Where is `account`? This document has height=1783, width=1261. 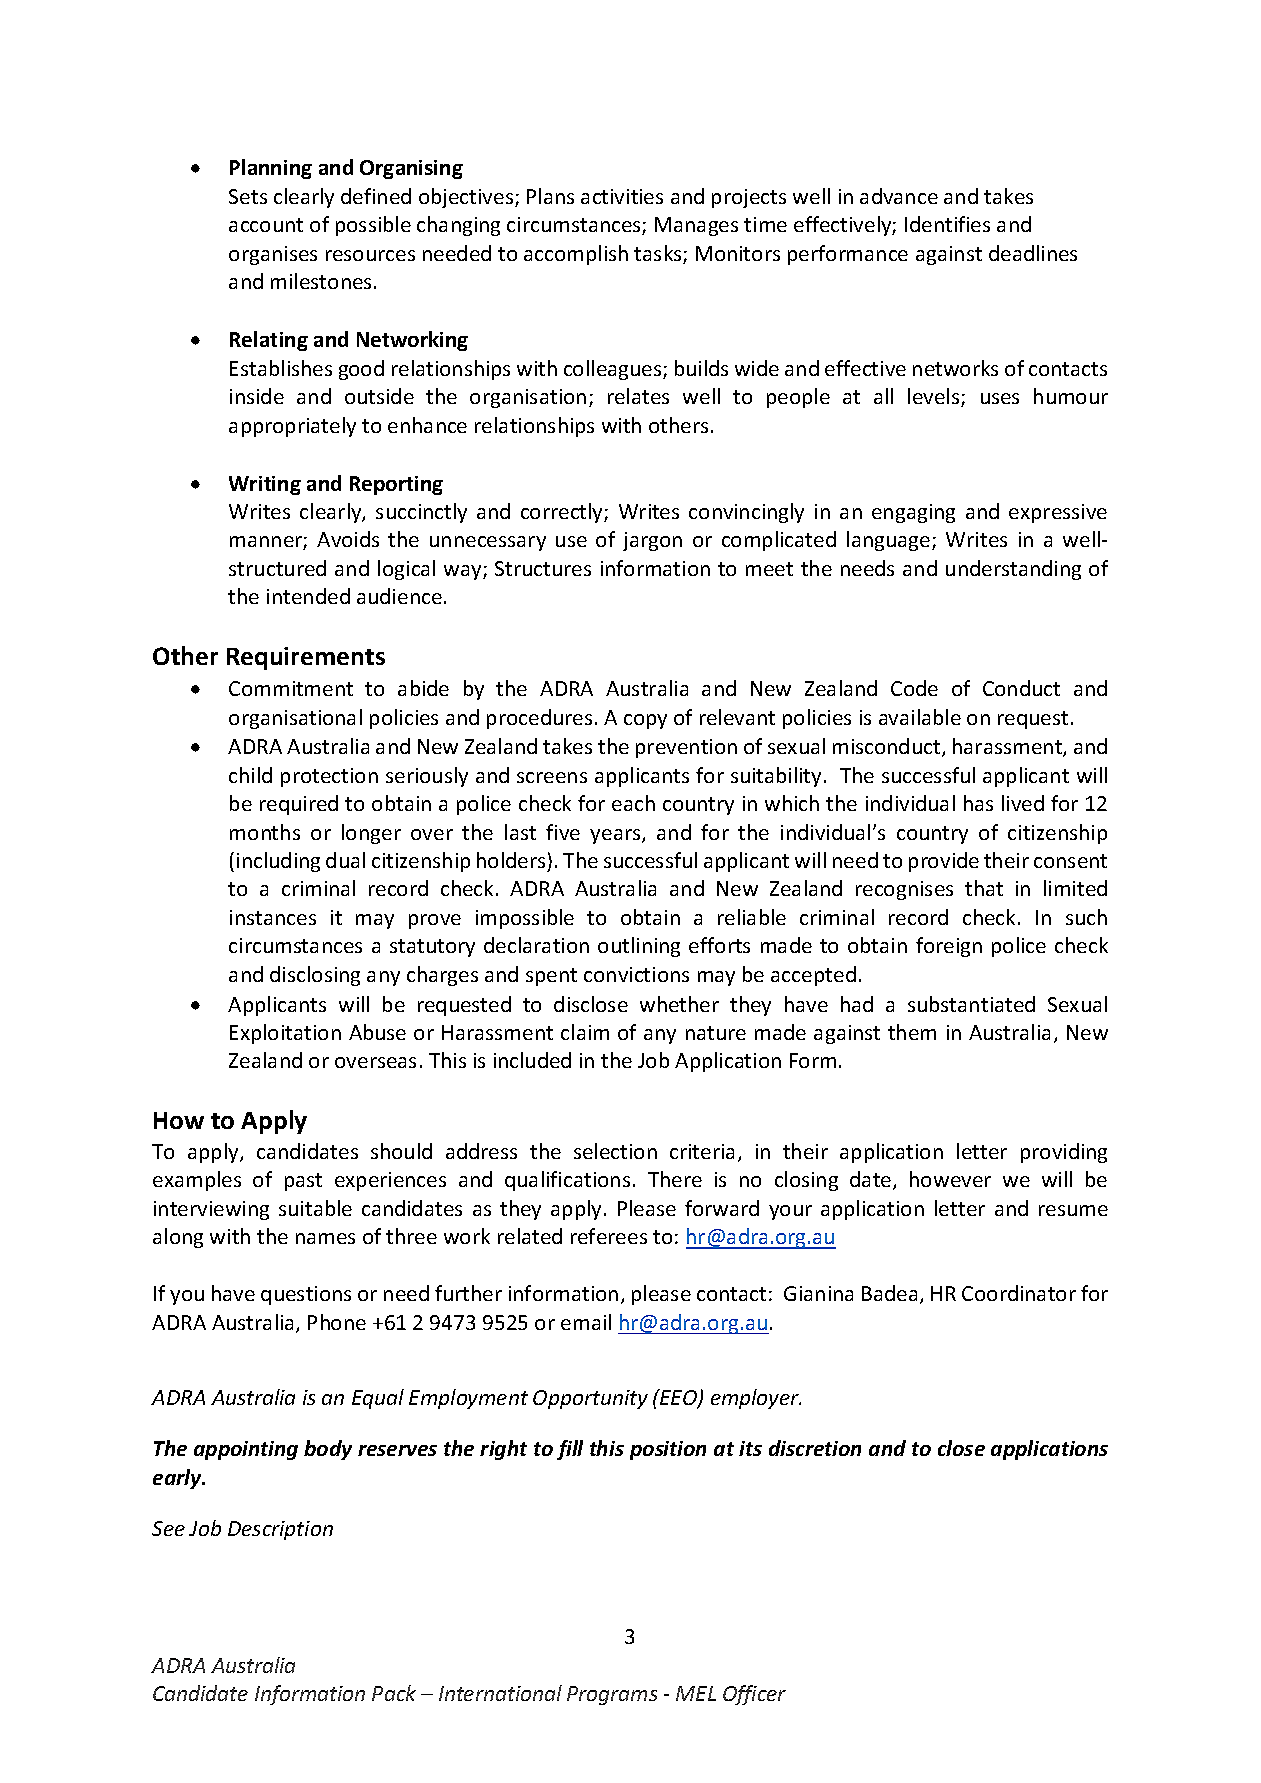 account is located at coordinates (266, 225).
